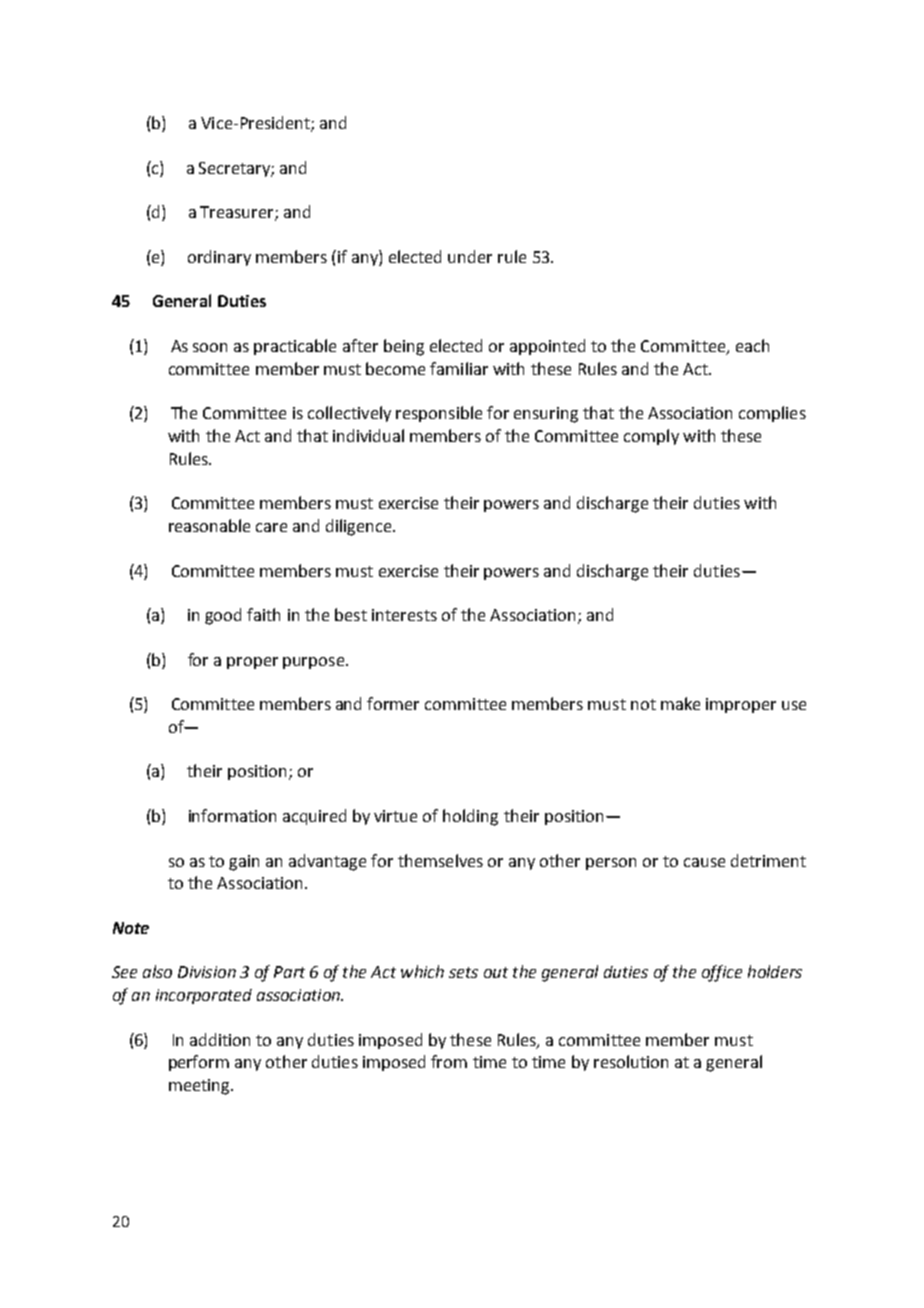  I want to click on each, so click(752, 345).
